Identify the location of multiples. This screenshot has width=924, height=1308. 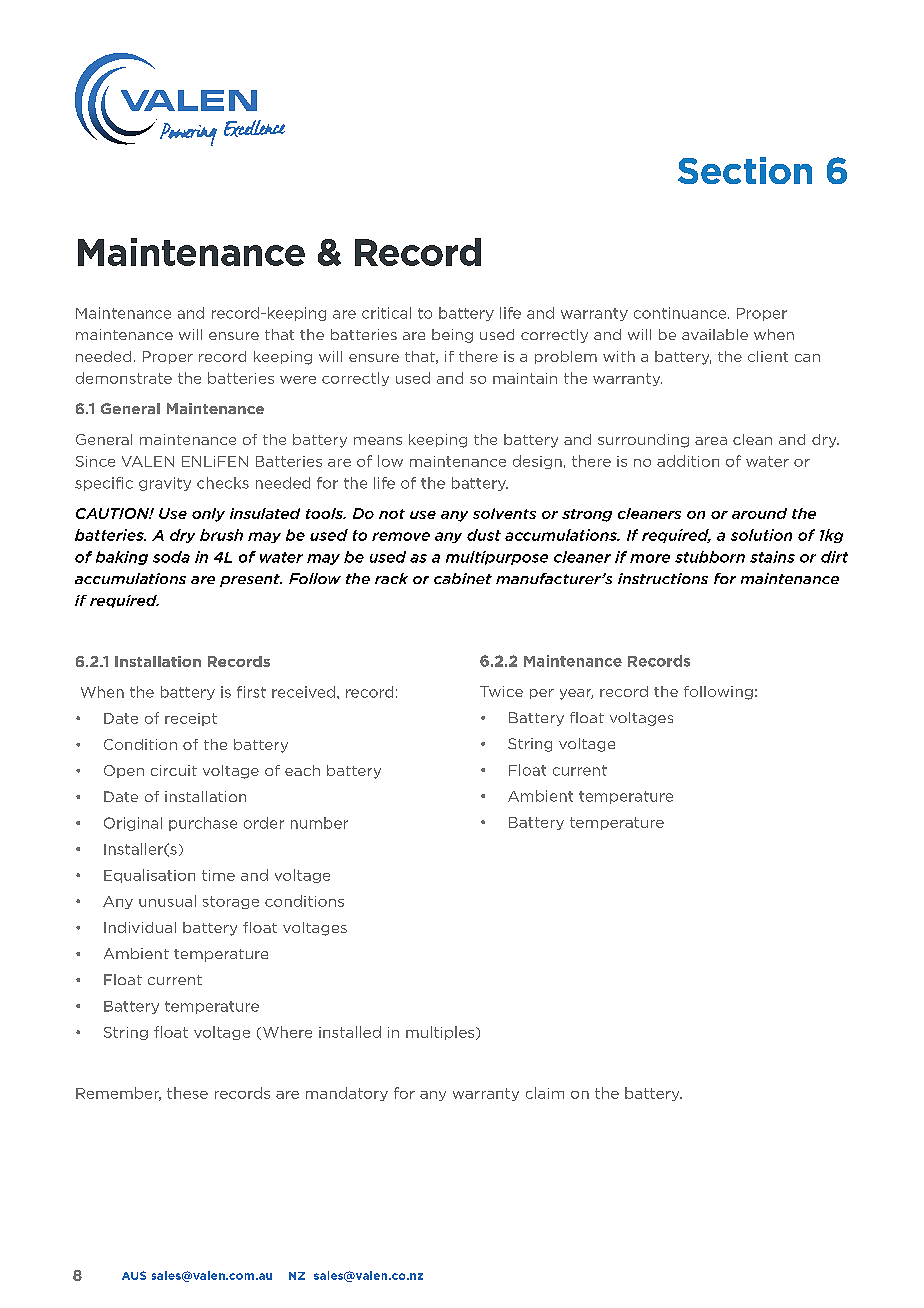
(441, 1033).
